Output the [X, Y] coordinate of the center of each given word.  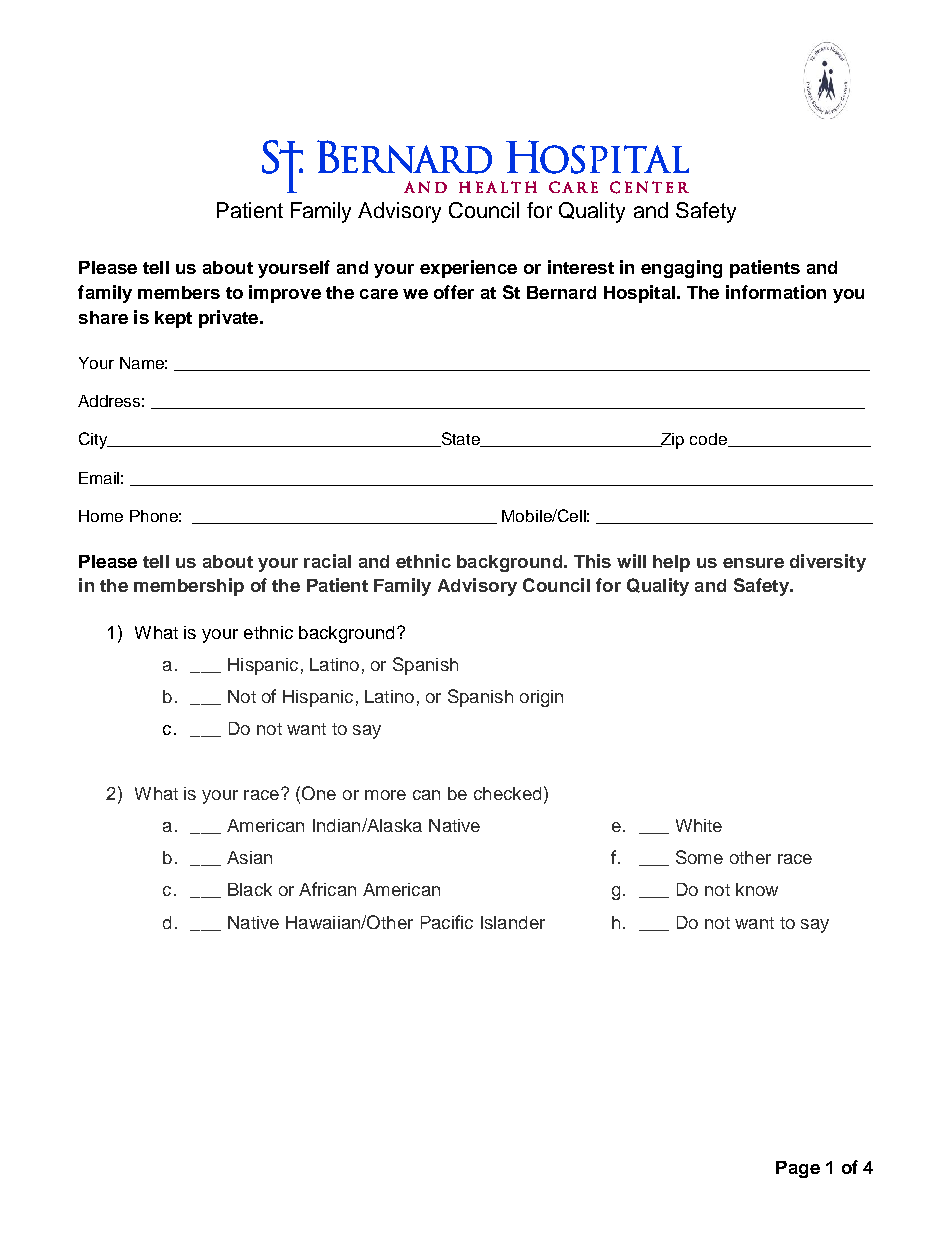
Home [101, 516]
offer [454, 292]
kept [173, 319]
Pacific [447, 922]
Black [250, 889]
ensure [753, 563]
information [776, 292]
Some [699, 857]
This [592, 561]
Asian [249, 857]
